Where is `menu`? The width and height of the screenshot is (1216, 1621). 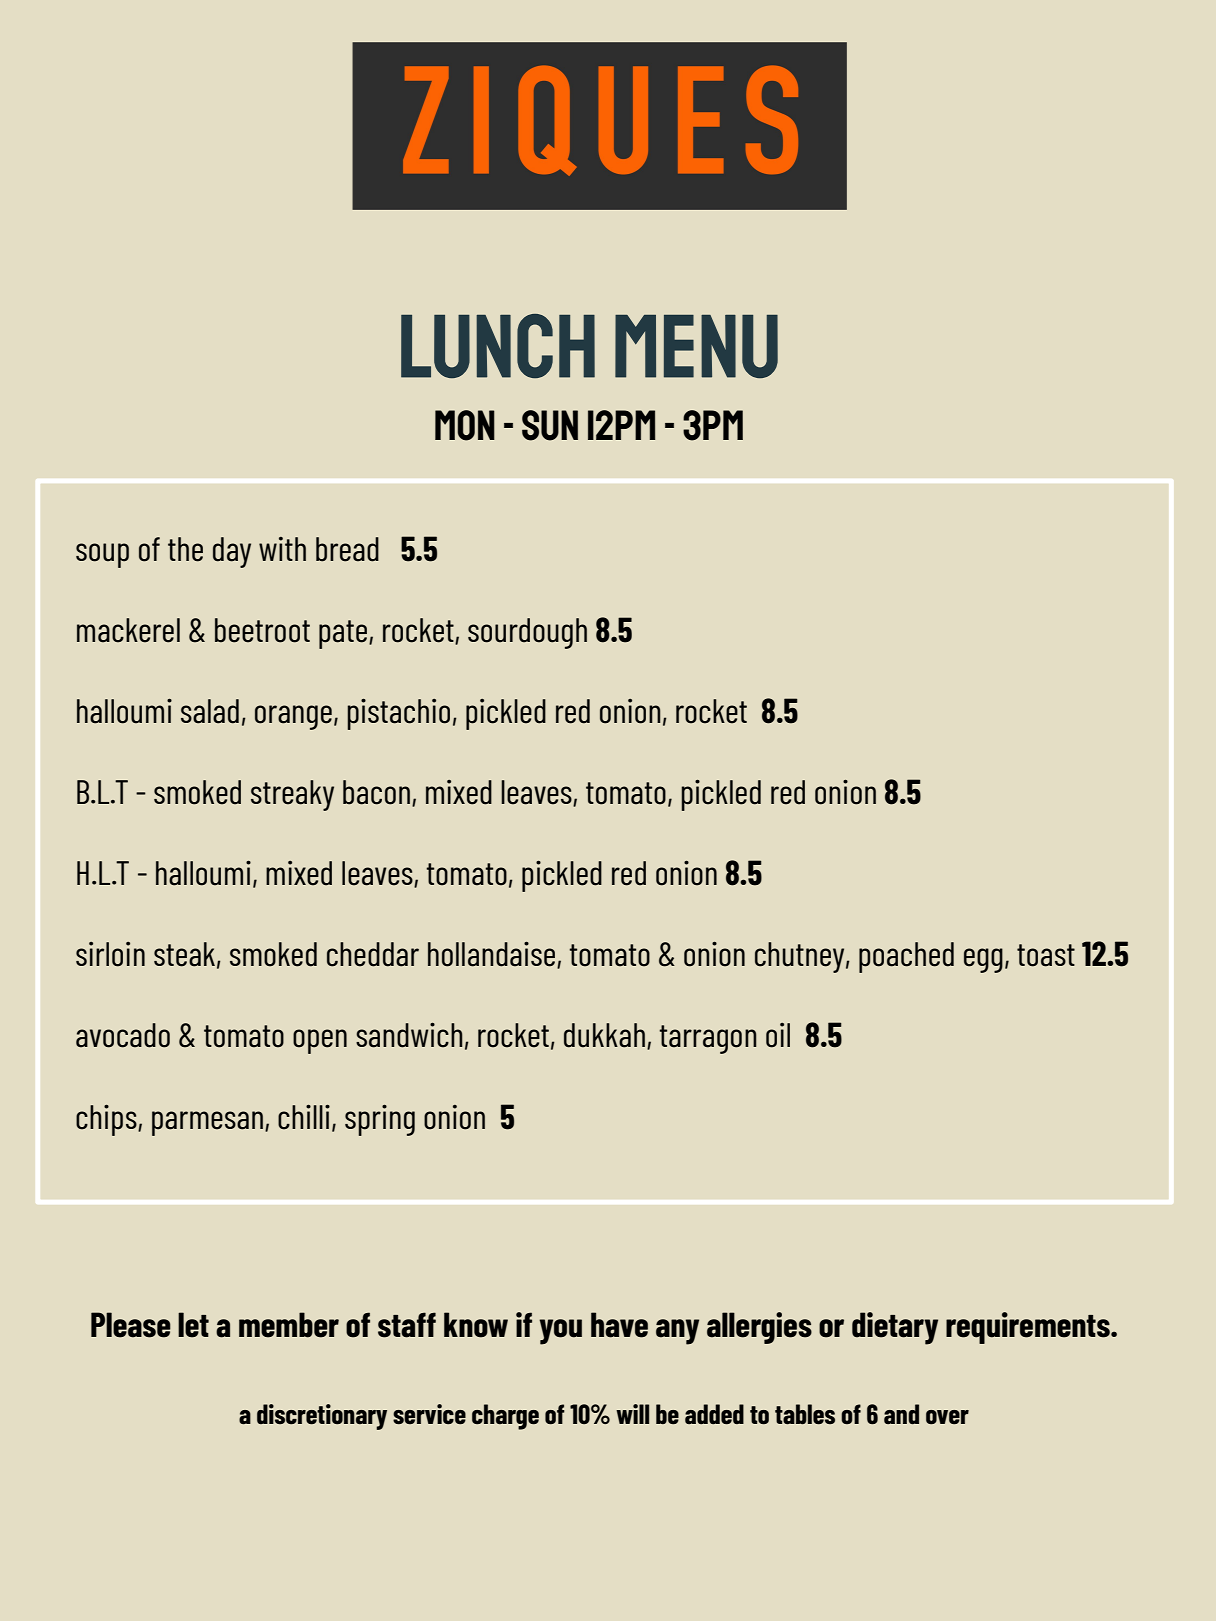 menu is located at coordinates (696, 346).
